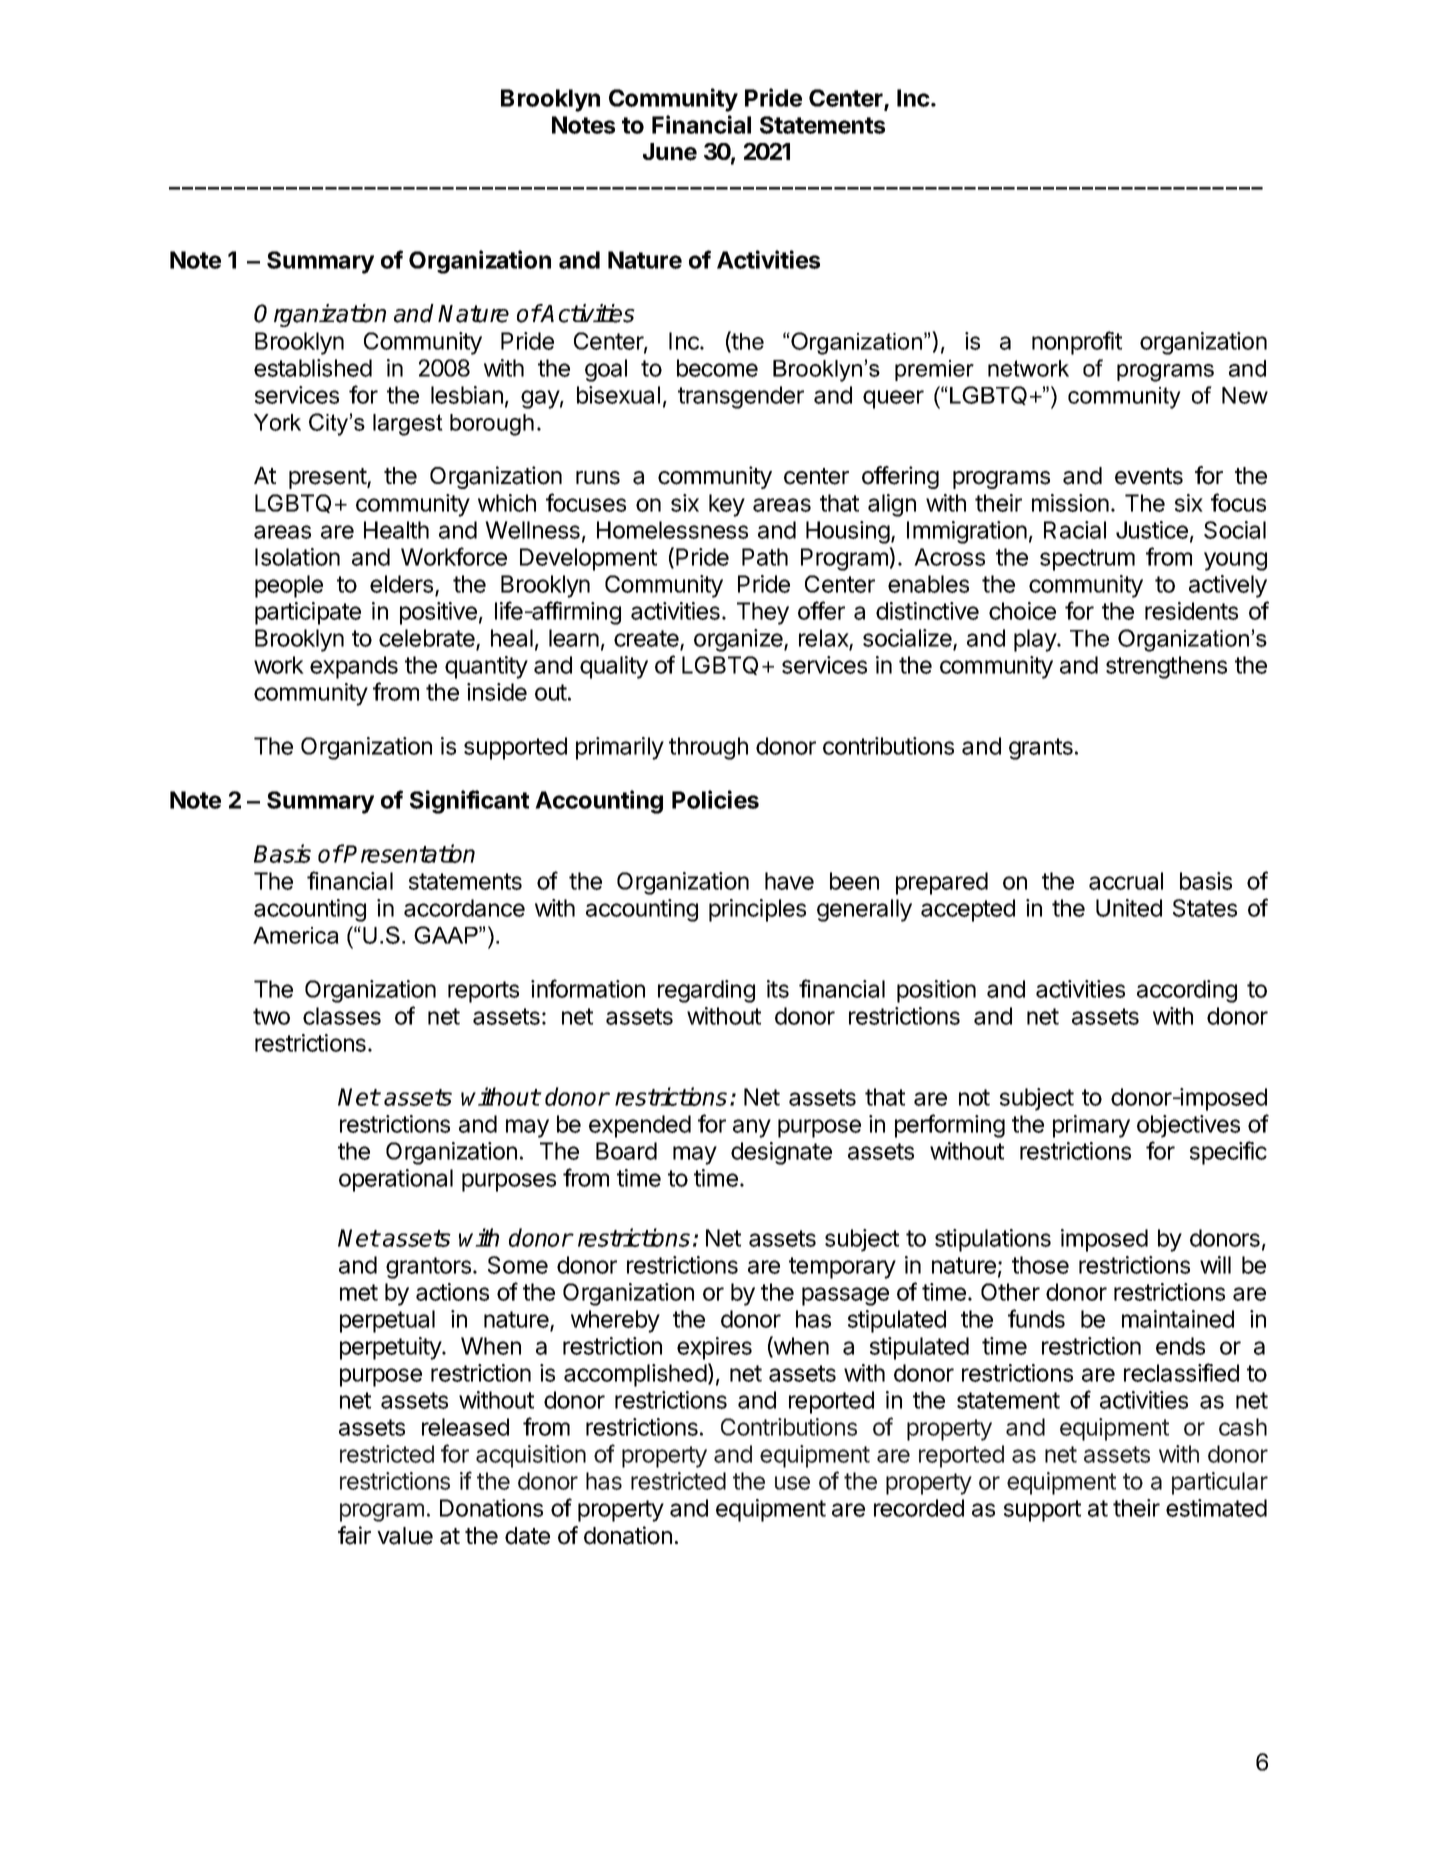  What do you see at coordinates (396, 1180) in the page?
I see `operational` at bounding box center [396, 1180].
